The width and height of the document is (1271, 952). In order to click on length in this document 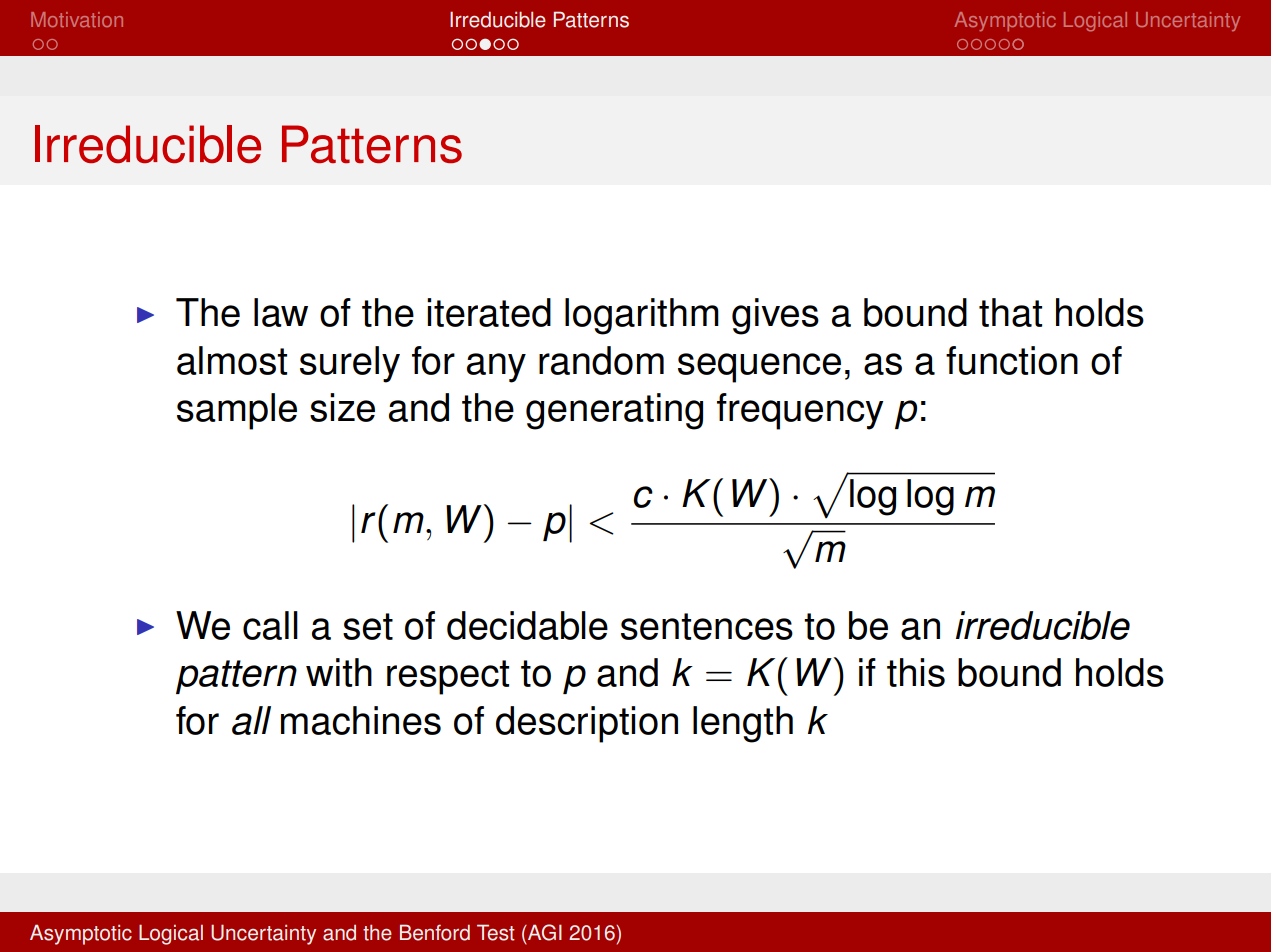, I will do `click(743, 724)`.
